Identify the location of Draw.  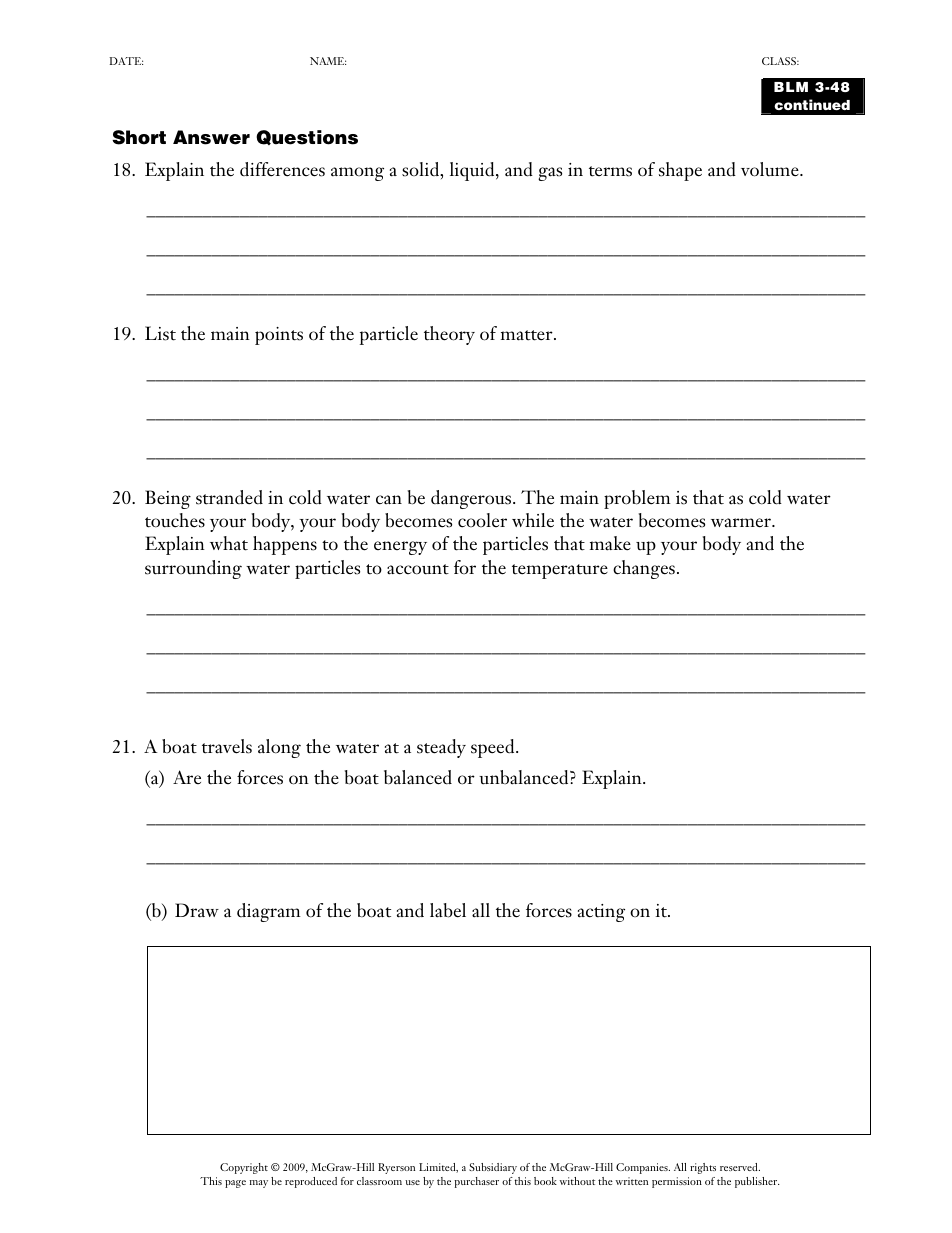
(197, 910).
